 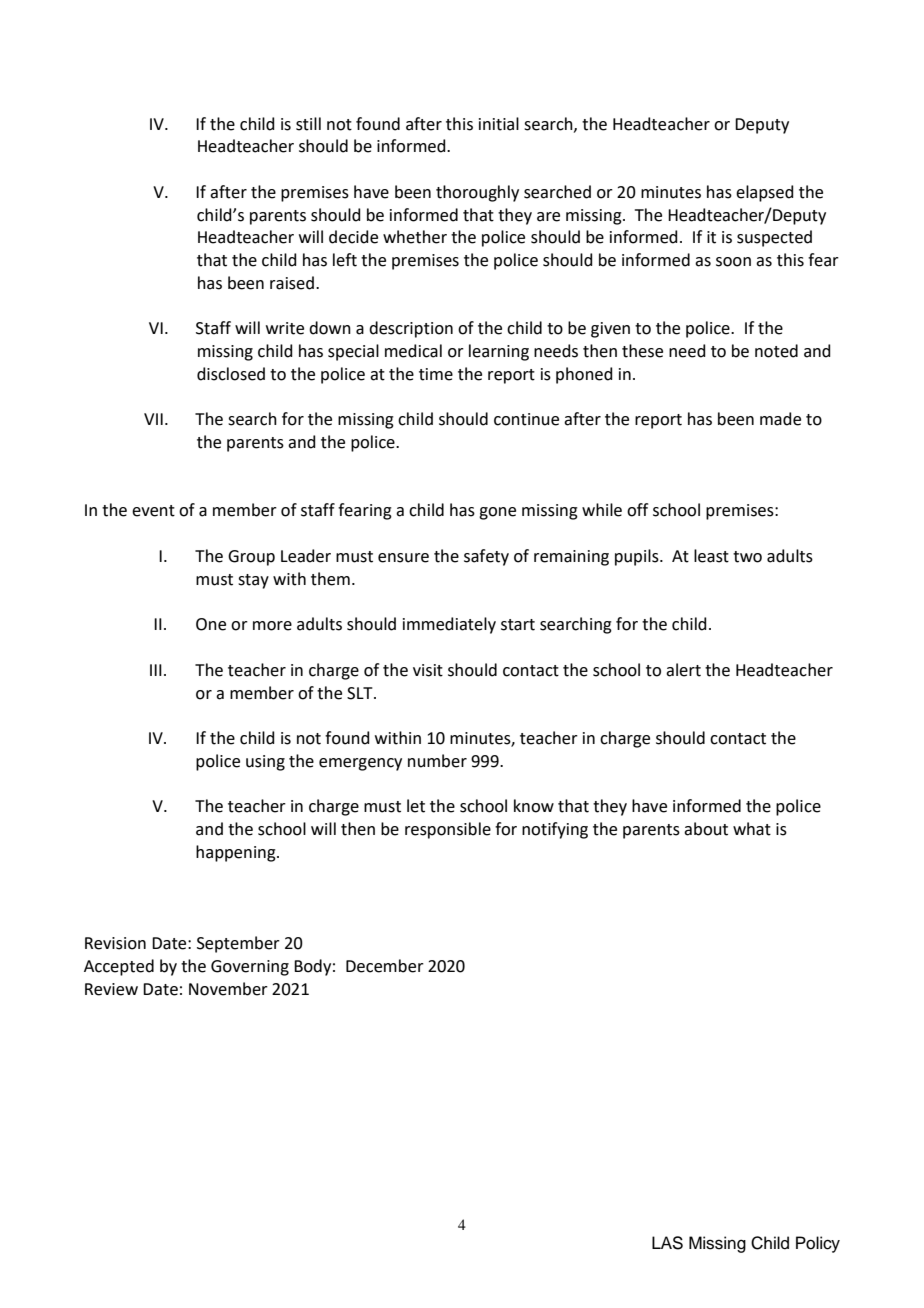 I want to click on what, so click(x=752, y=829).
